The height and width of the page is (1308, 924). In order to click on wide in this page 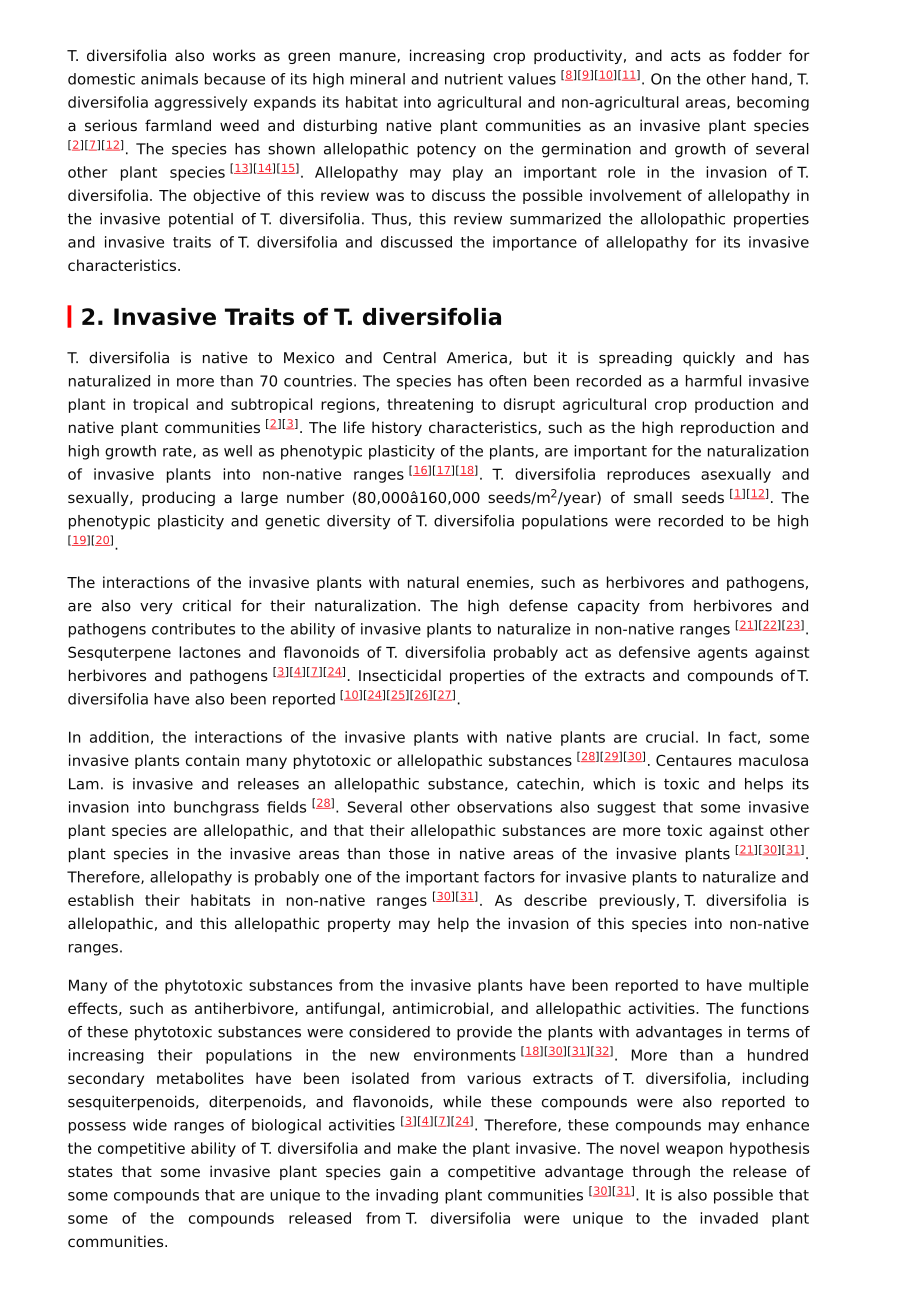, I will do `click(150, 1125)`.
